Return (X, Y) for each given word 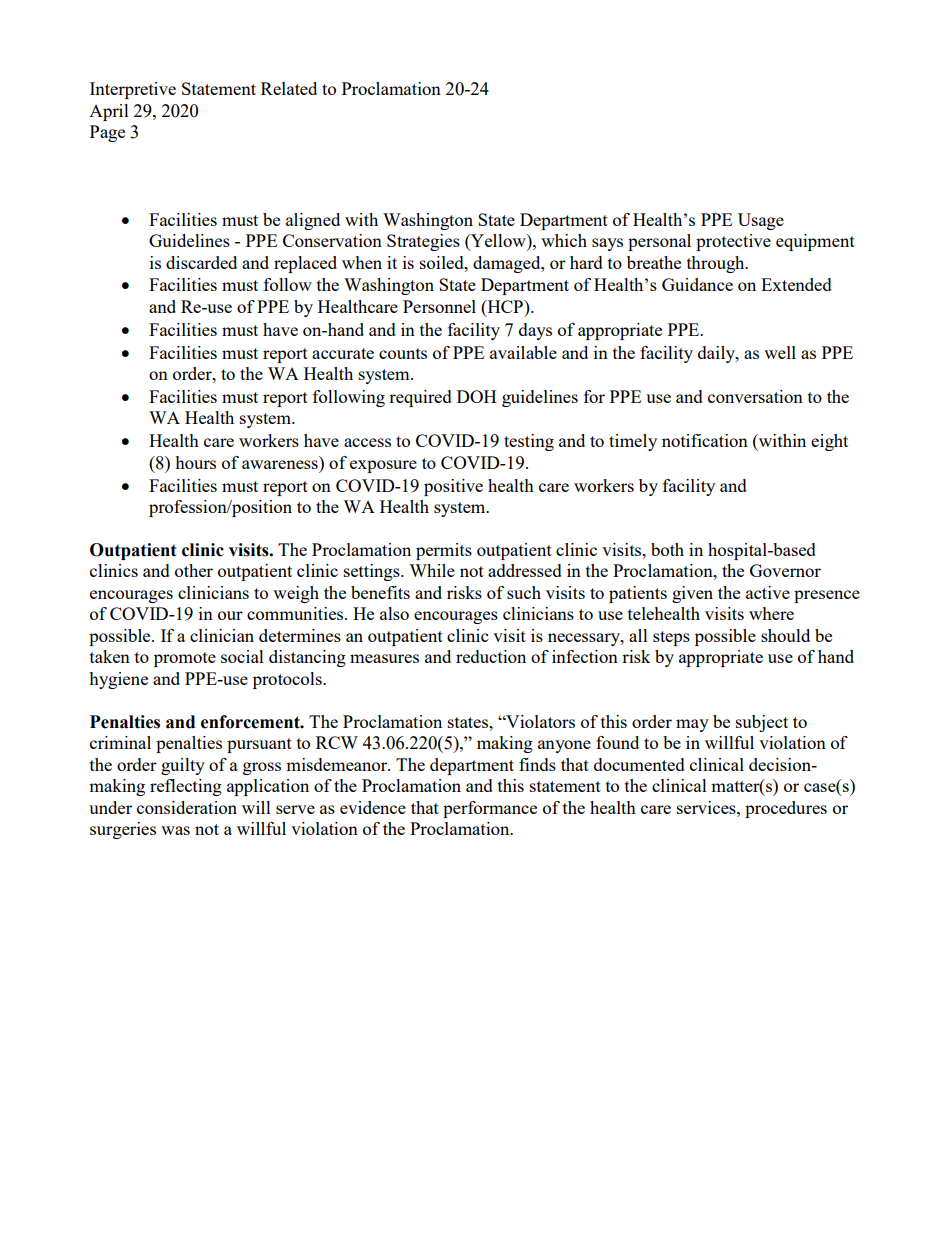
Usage (761, 221)
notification (705, 440)
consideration (187, 807)
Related (289, 88)
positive (453, 487)
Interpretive (133, 90)
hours (195, 462)
